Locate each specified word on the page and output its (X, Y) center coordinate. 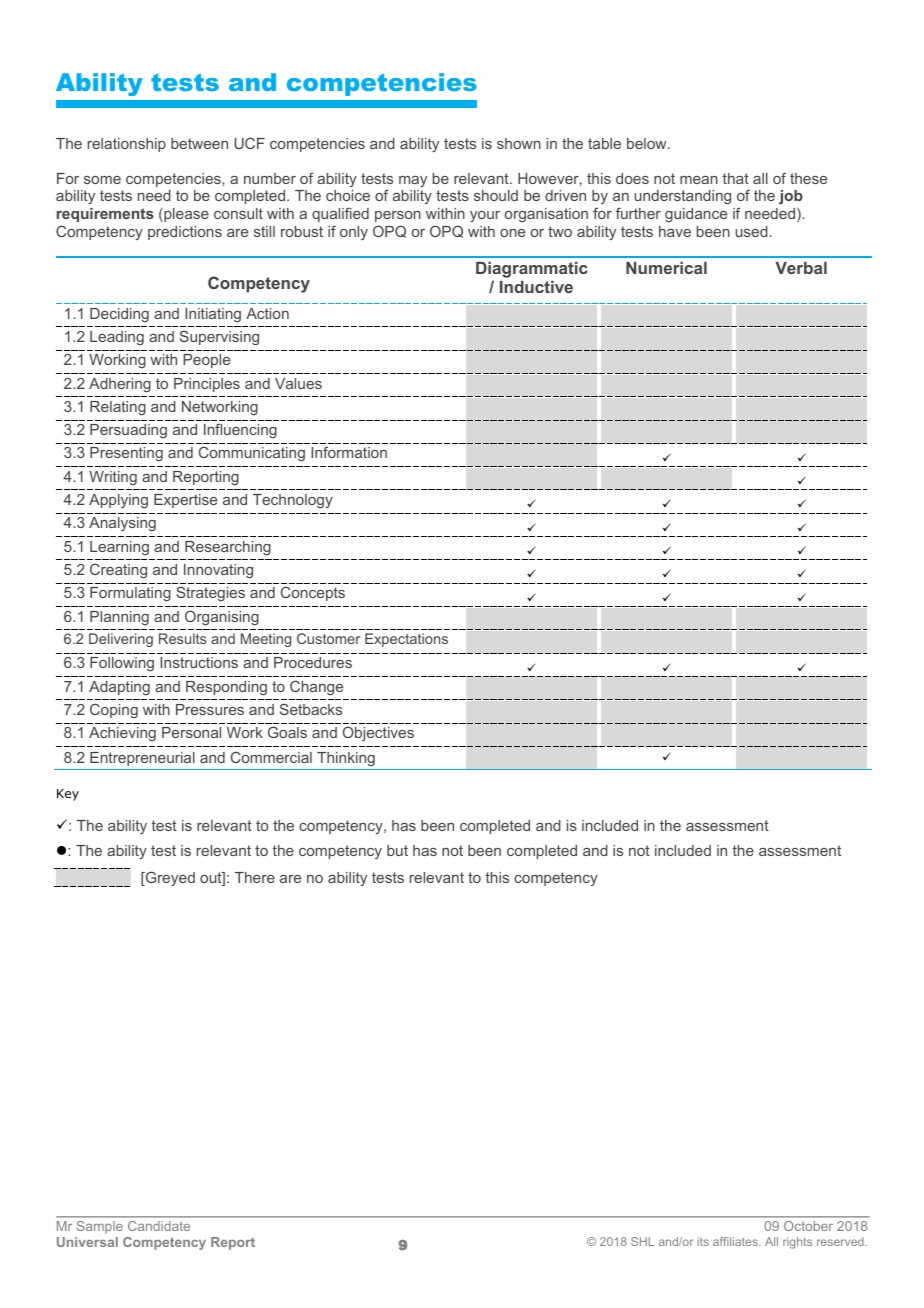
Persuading (128, 431)
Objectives (378, 733)
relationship (127, 145)
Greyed (169, 878)
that (736, 178)
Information (349, 452)
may (413, 181)
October (808, 1226)
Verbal (801, 268)
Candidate (159, 1226)
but (397, 850)
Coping (114, 710)
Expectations (406, 640)
